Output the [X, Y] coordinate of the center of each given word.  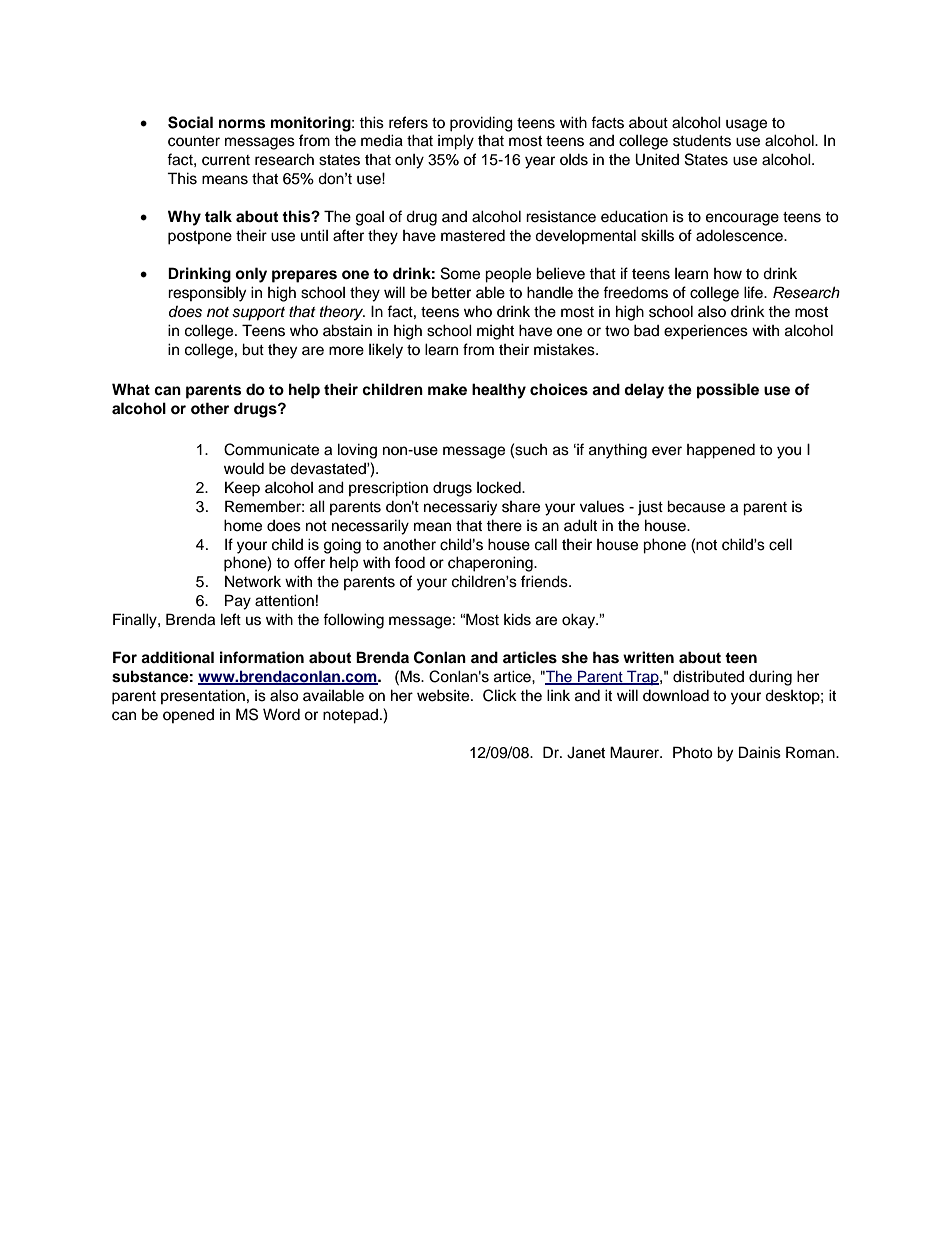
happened [721, 451]
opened [188, 716]
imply [456, 142]
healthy [499, 391]
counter [194, 141]
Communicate [271, 449]
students [702, 140]
